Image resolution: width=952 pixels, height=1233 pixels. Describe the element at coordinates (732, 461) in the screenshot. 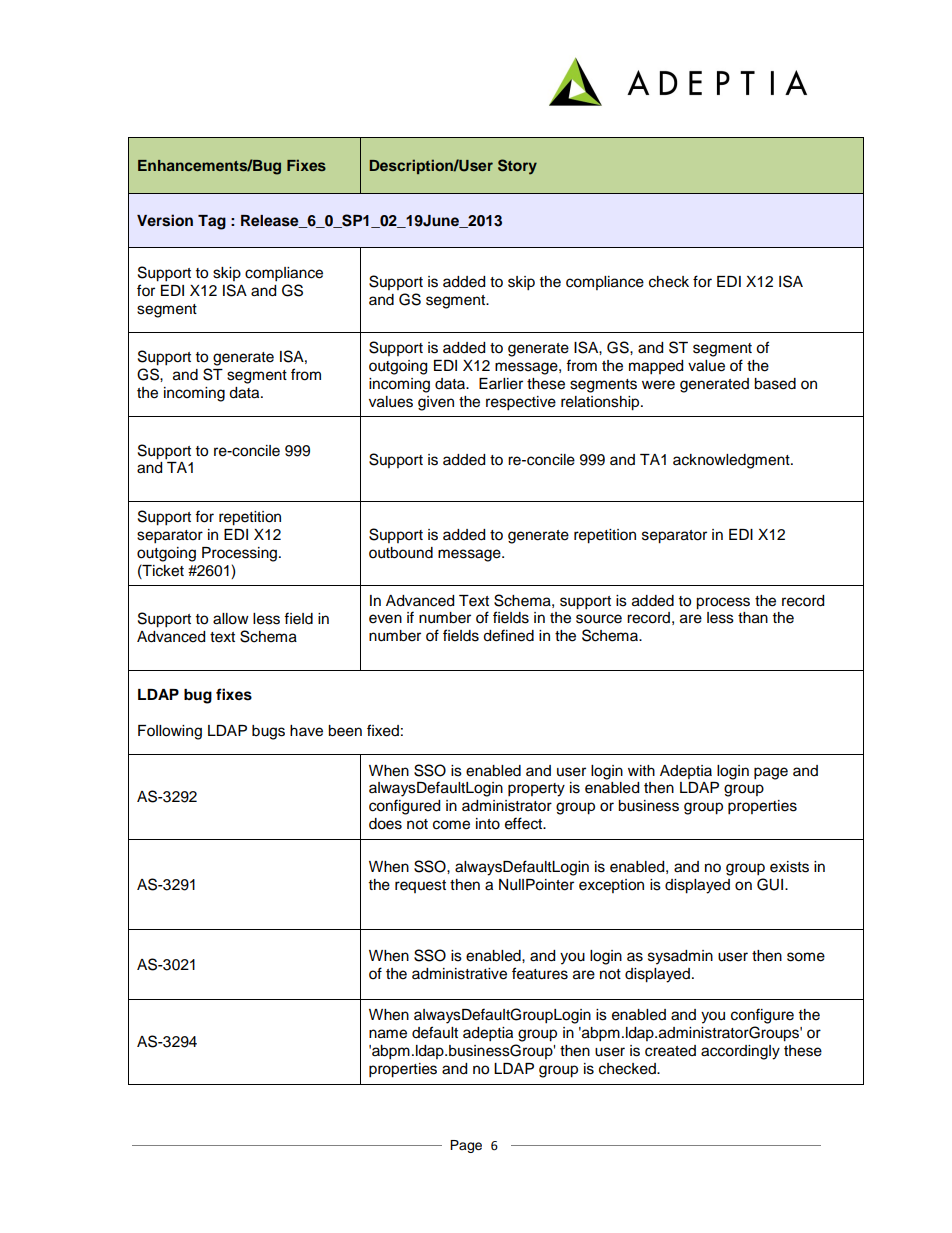

I see `acknowledgment` at that location.
